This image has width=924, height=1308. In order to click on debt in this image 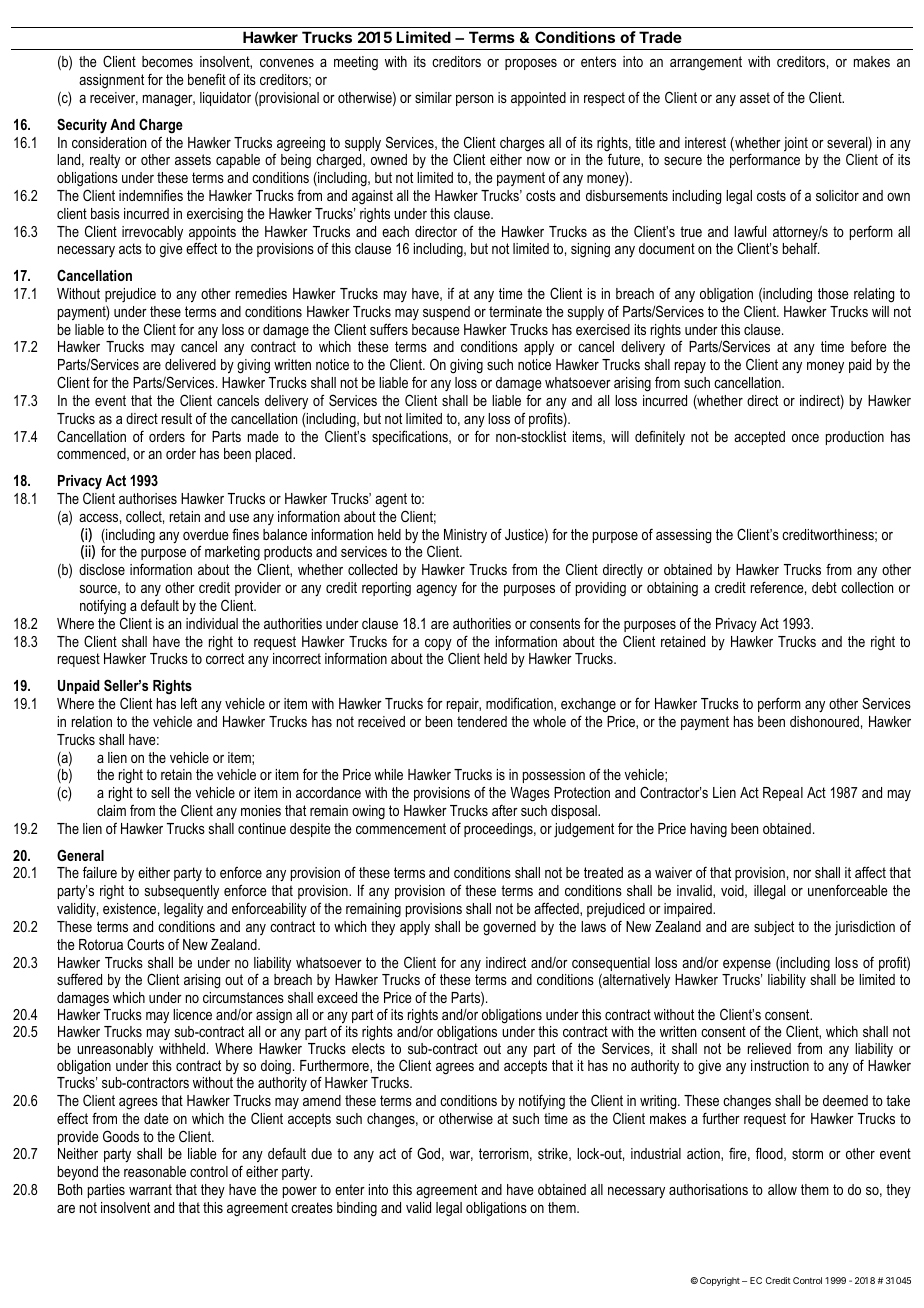, I will do `click(824, 587)`.
